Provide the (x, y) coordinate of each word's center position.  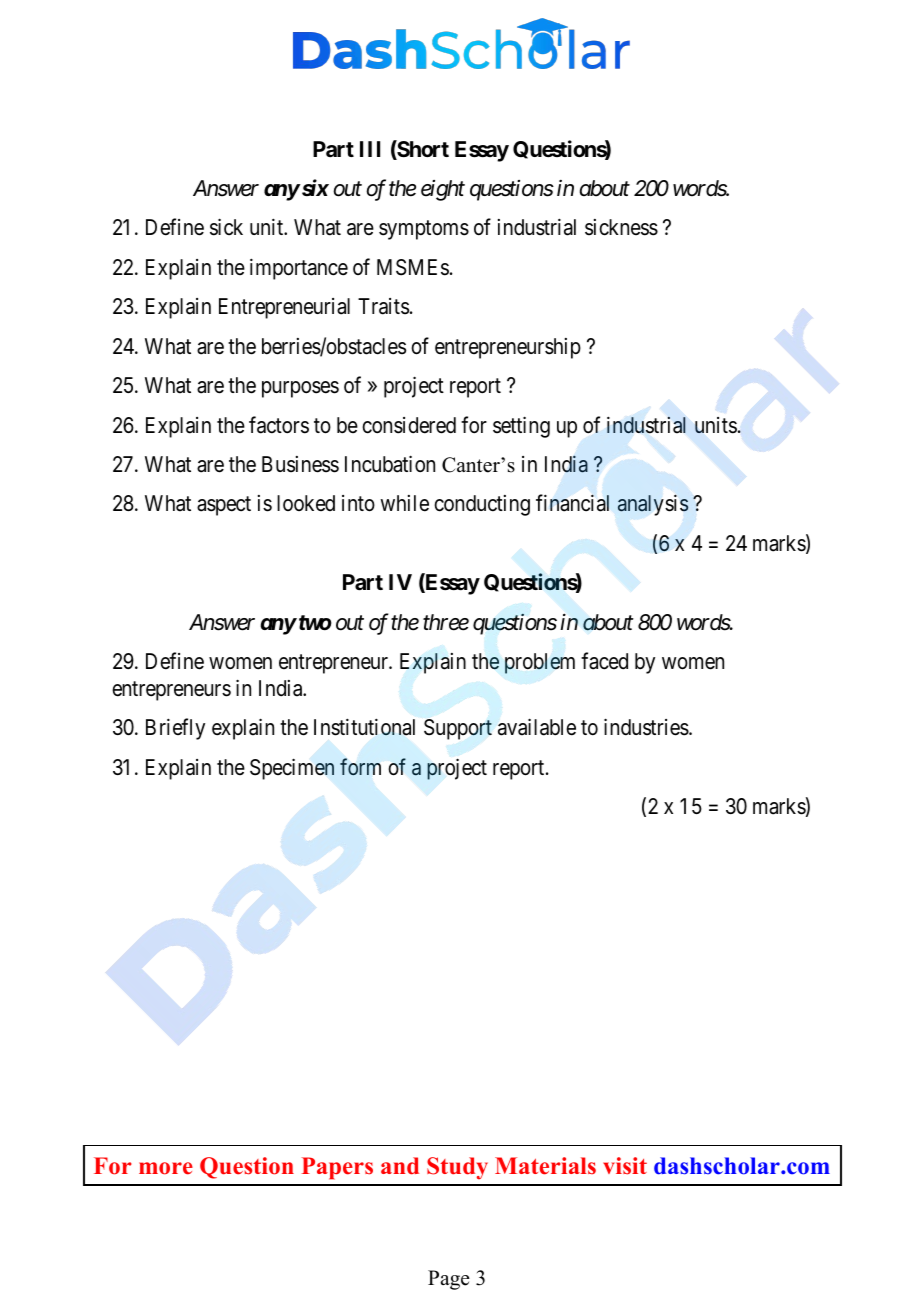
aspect (224, 506)
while (404, 503)
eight (443, 190)
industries (646, 727)
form (360, 766)
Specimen (292, 769)
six (314, 187)
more (166, 1168)
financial (572, 503)
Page (449, 1280)
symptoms (424, 230)
